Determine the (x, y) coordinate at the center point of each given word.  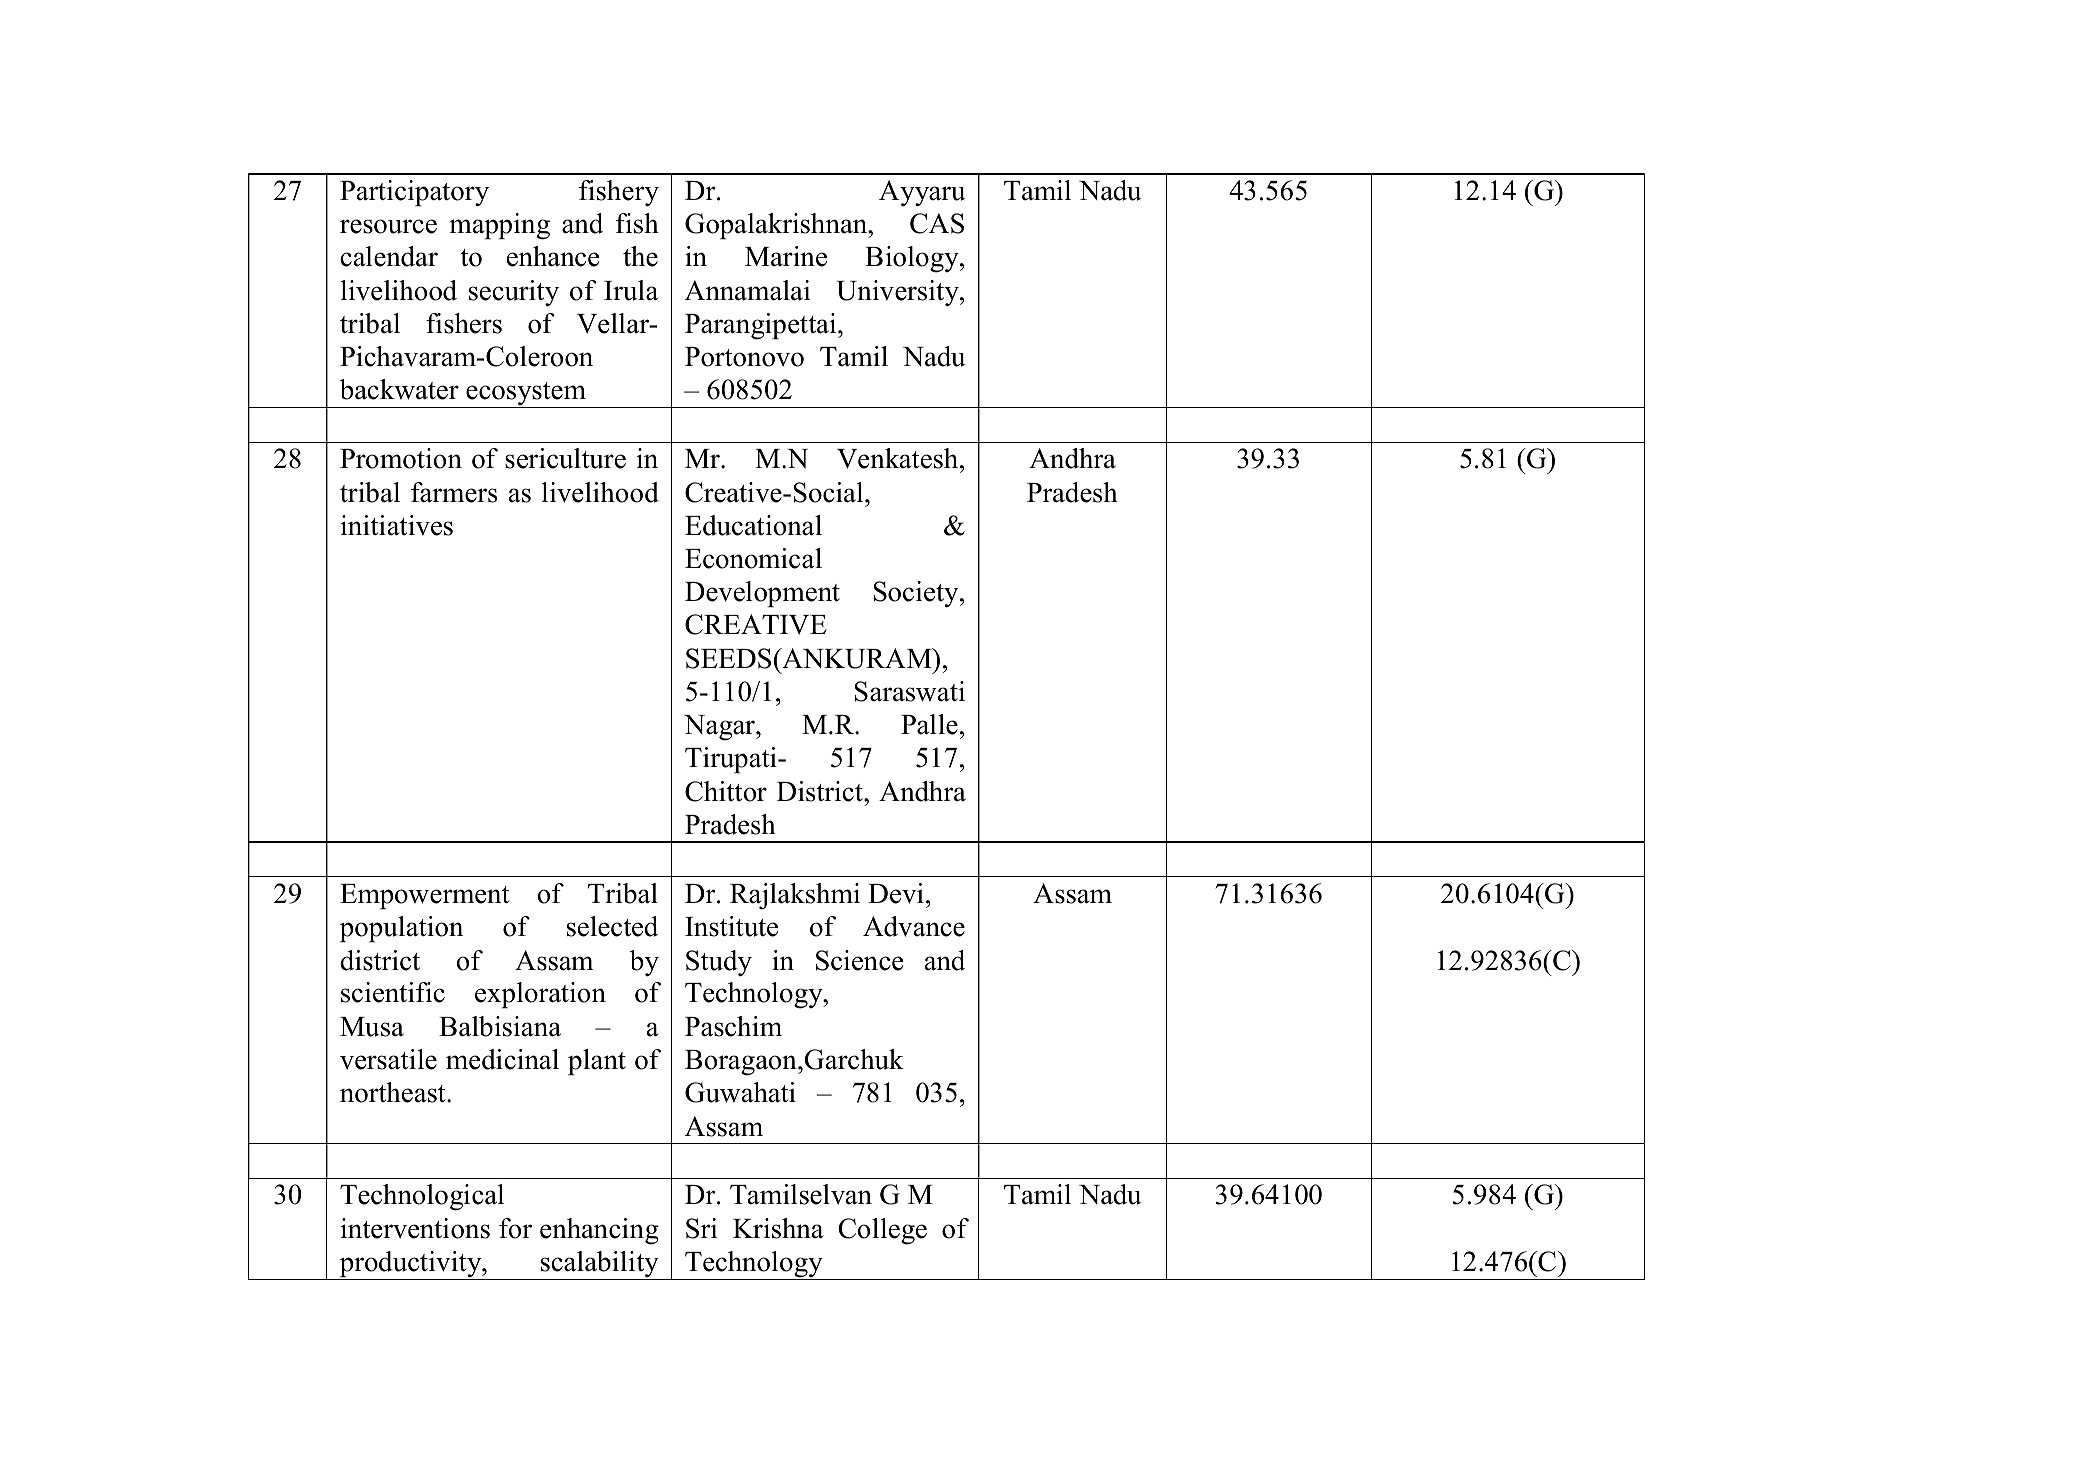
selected (612, 926)
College (883, 1231)
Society (917, 594)
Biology (913, 259)
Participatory (414, 193)
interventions (415, 1228)
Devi (896, 893)
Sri (701, 1228)
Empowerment (425, 896)
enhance (553, 256)
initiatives (397, 525)
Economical (753, 558)
